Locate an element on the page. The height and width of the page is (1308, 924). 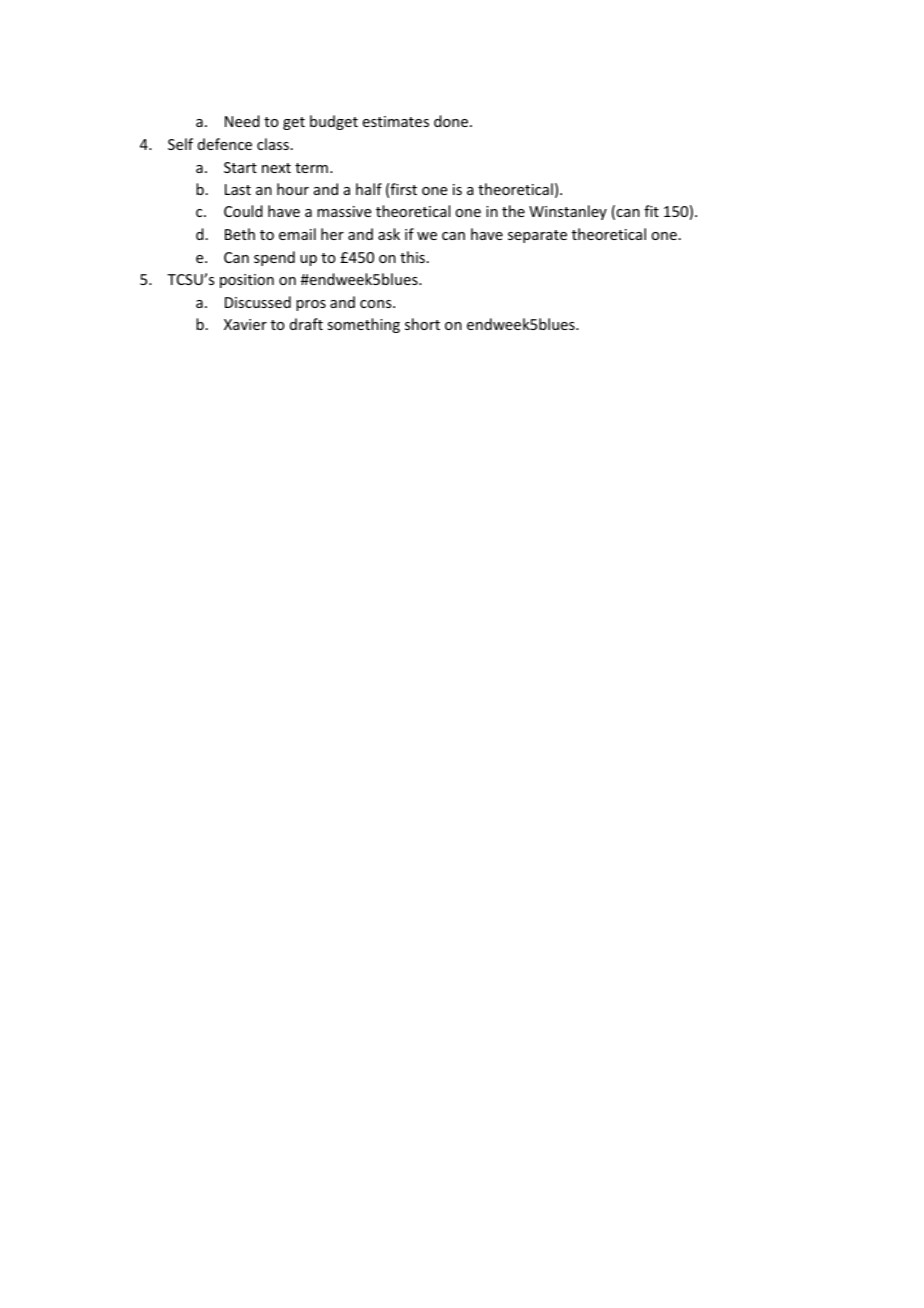
Need is located at coordinates (242, 121).
